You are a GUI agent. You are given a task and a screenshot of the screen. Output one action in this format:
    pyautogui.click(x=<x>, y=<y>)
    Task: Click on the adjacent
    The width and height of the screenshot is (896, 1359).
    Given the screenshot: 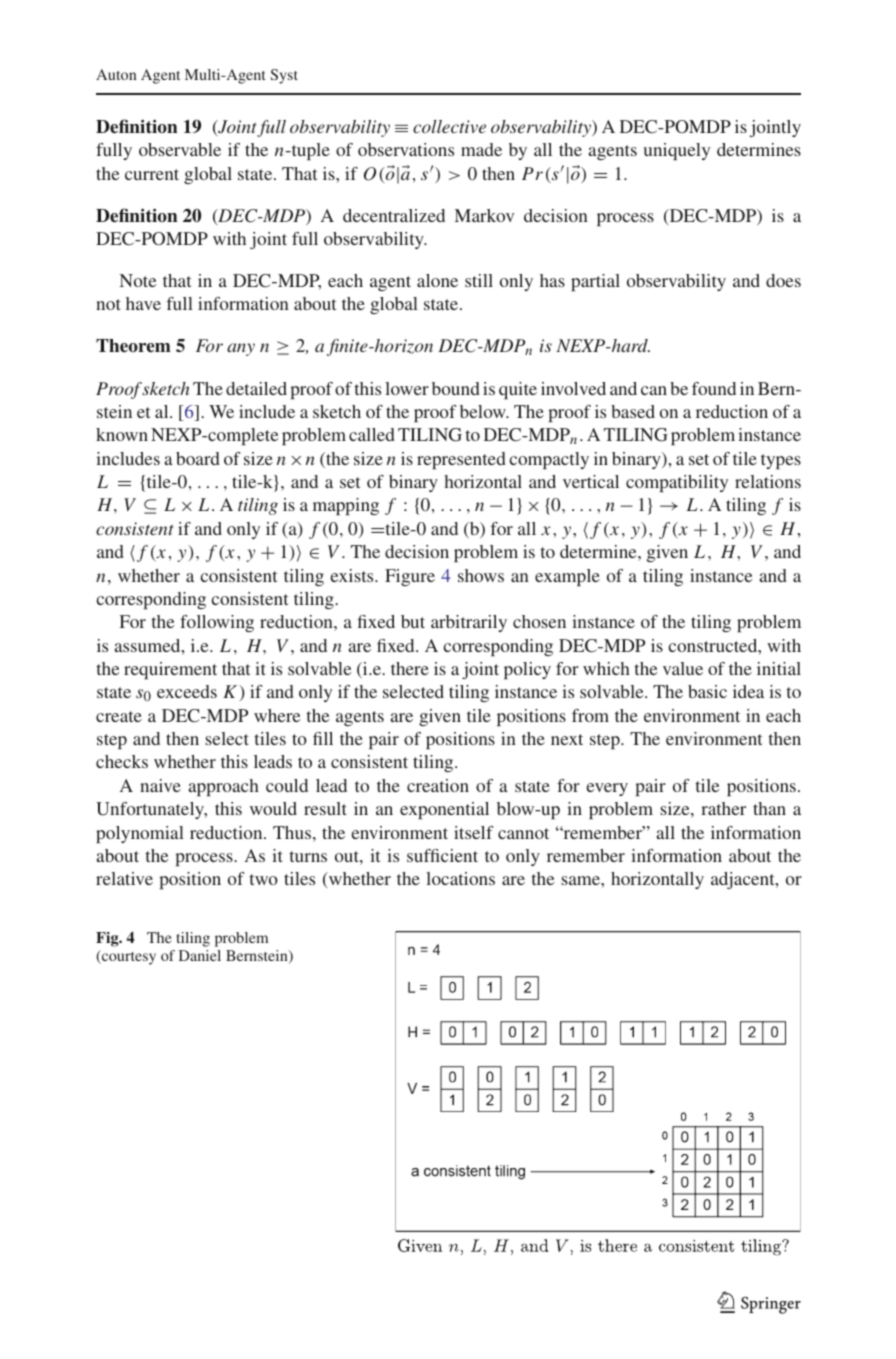 What is the action you would take?
    pyautogui.click(x=744, y=880)
